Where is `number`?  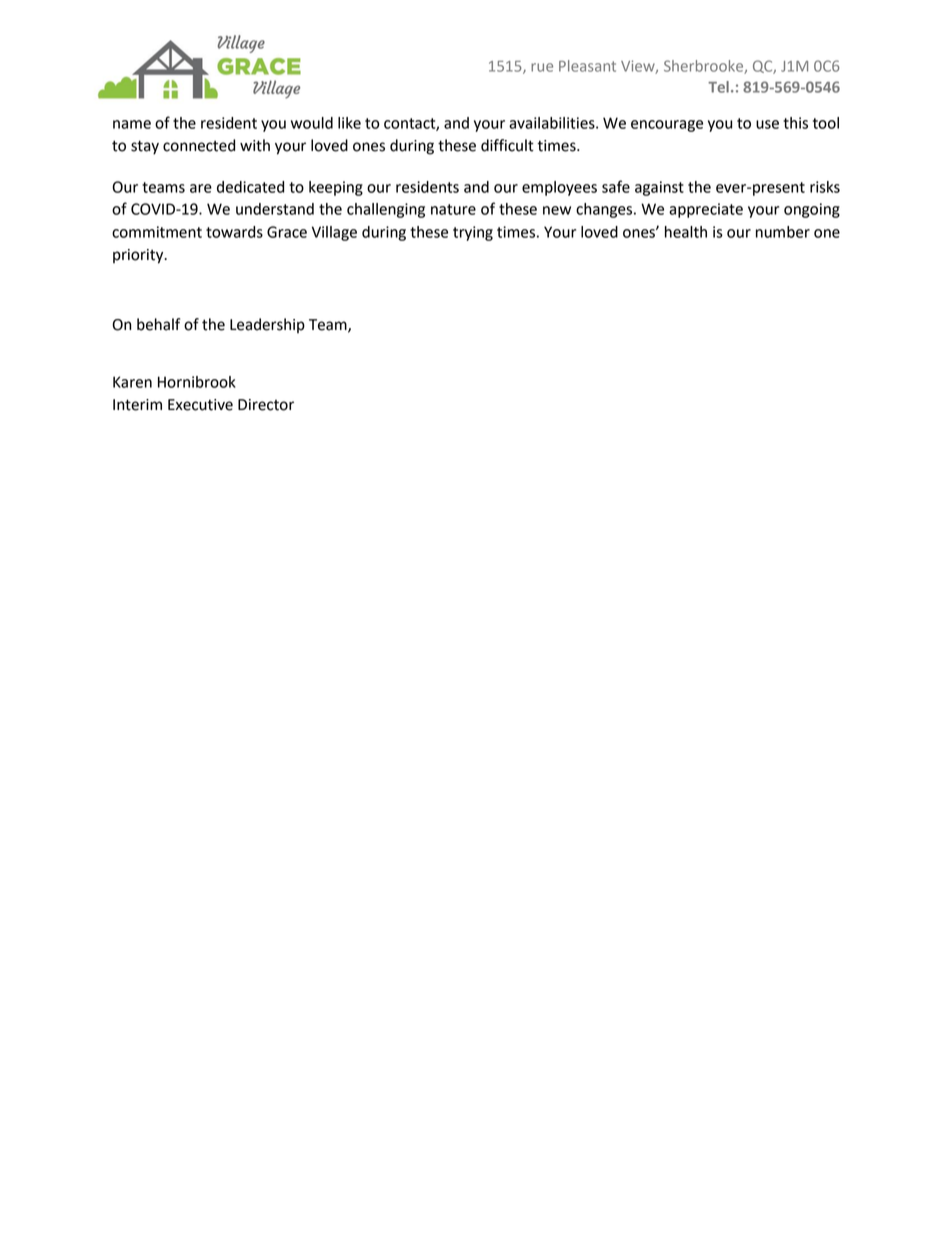
number is located at coordinates (783, 232).
